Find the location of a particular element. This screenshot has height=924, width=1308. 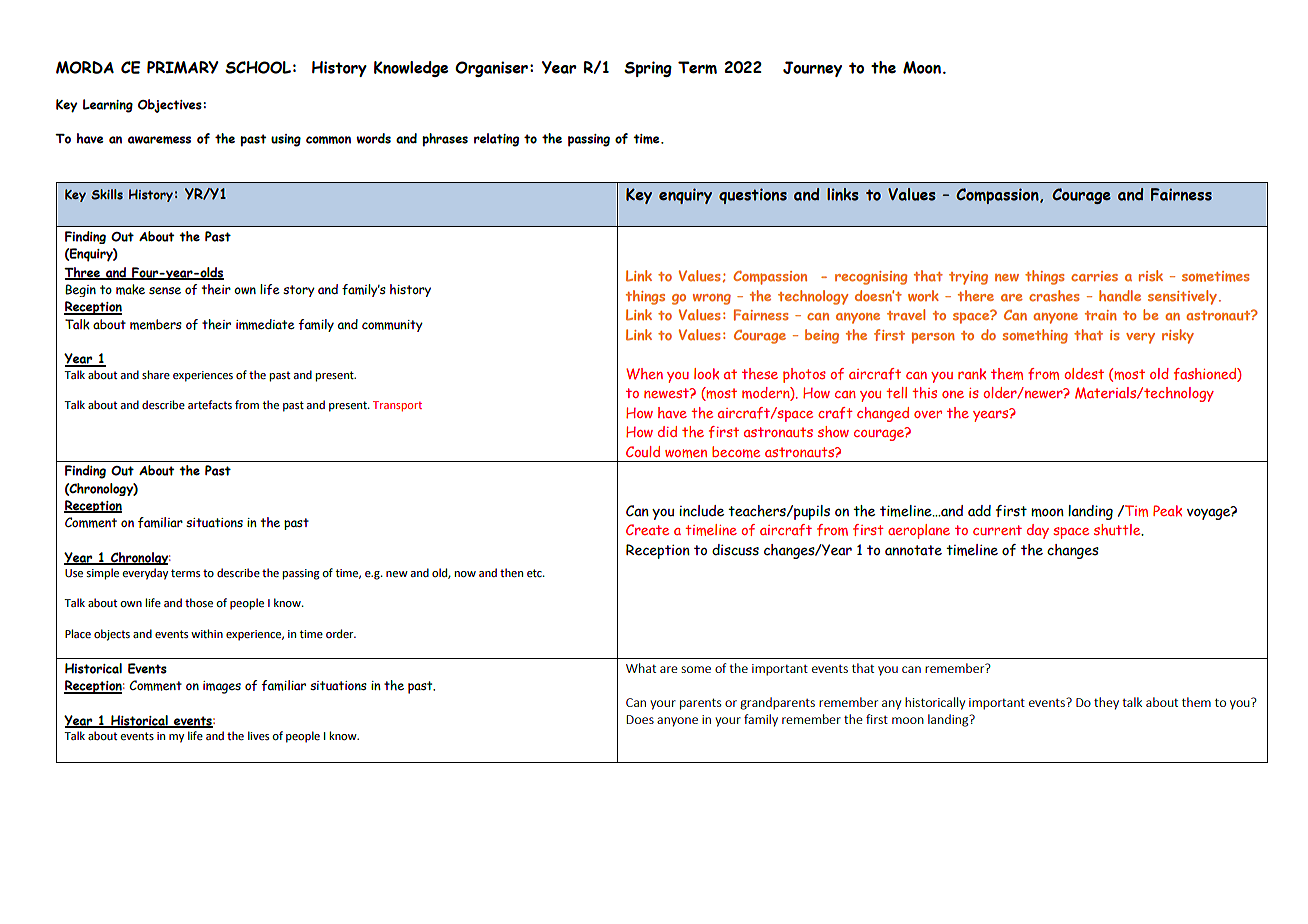

crashes is located at coordinates (1054, 296).
